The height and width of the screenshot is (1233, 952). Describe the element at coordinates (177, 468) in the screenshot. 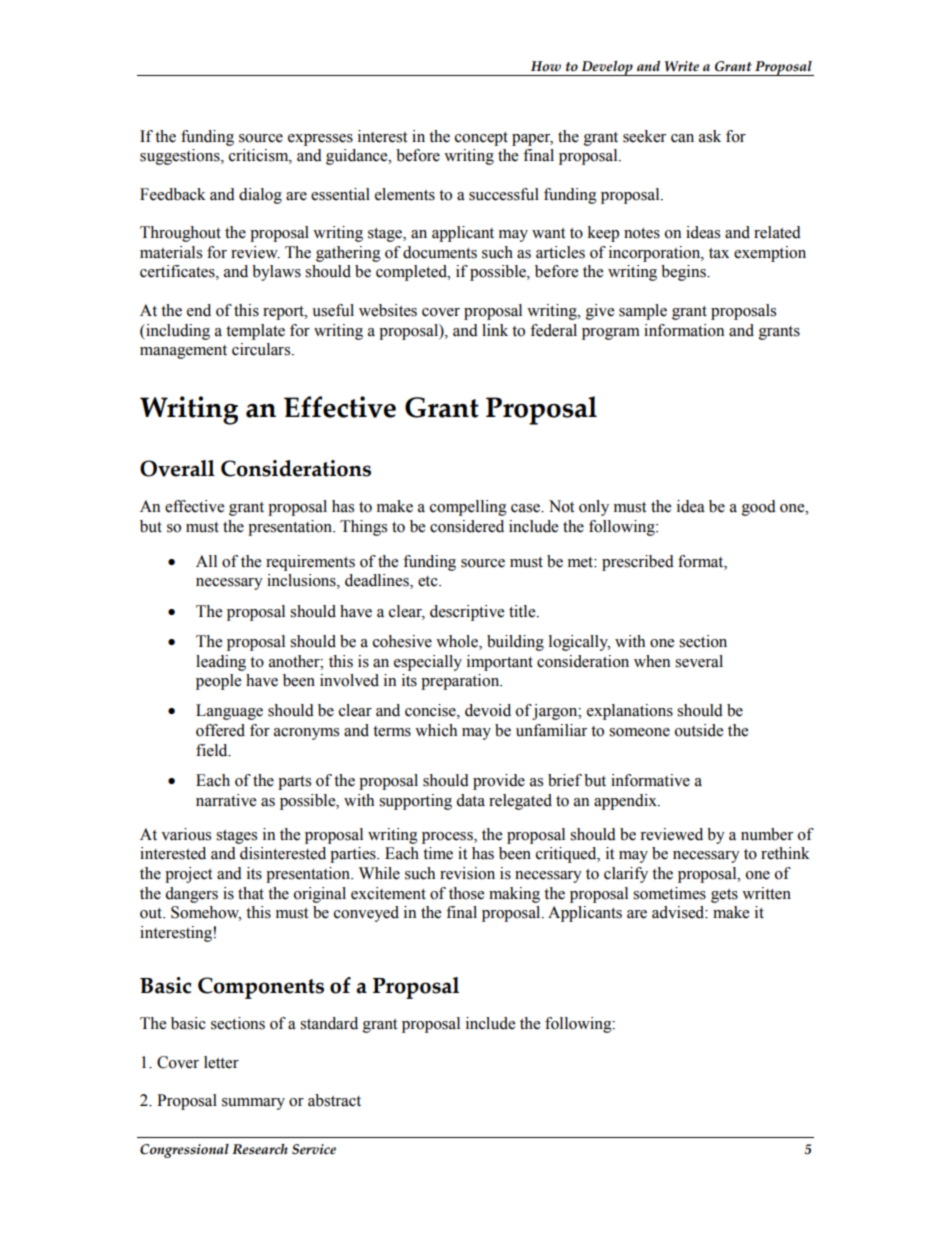

I see `Overall` at that location.
